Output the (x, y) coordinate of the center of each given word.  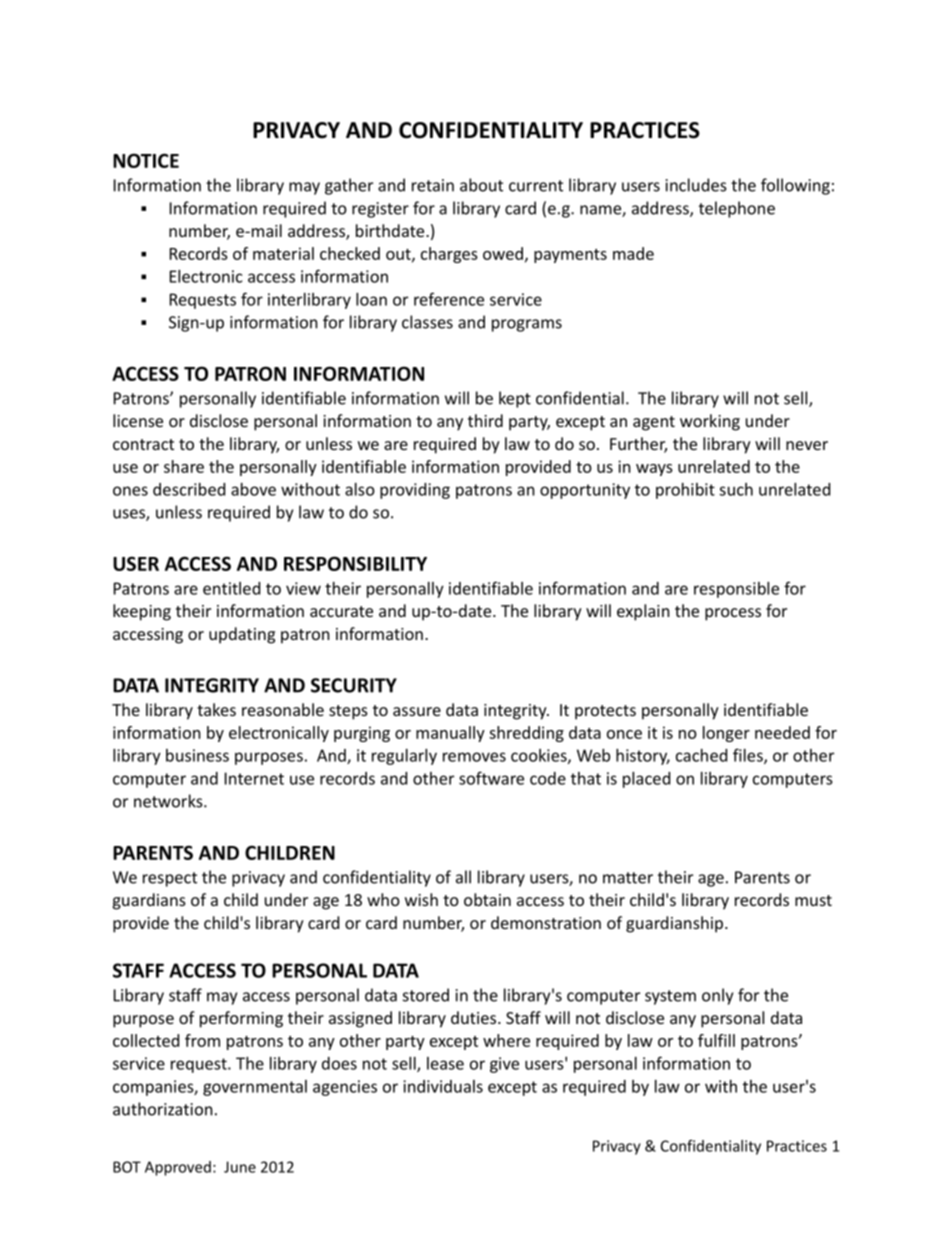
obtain (487, 899)
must (813, 900)
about (481, 185)
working (710, 422)
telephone (737, 209)
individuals (443, 1086)
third (485, 420)
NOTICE (146, 160)
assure (417, 711)
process (733, 614)
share (184, 466)
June (240, 1167)
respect (170, 879)
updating (242, 635)
